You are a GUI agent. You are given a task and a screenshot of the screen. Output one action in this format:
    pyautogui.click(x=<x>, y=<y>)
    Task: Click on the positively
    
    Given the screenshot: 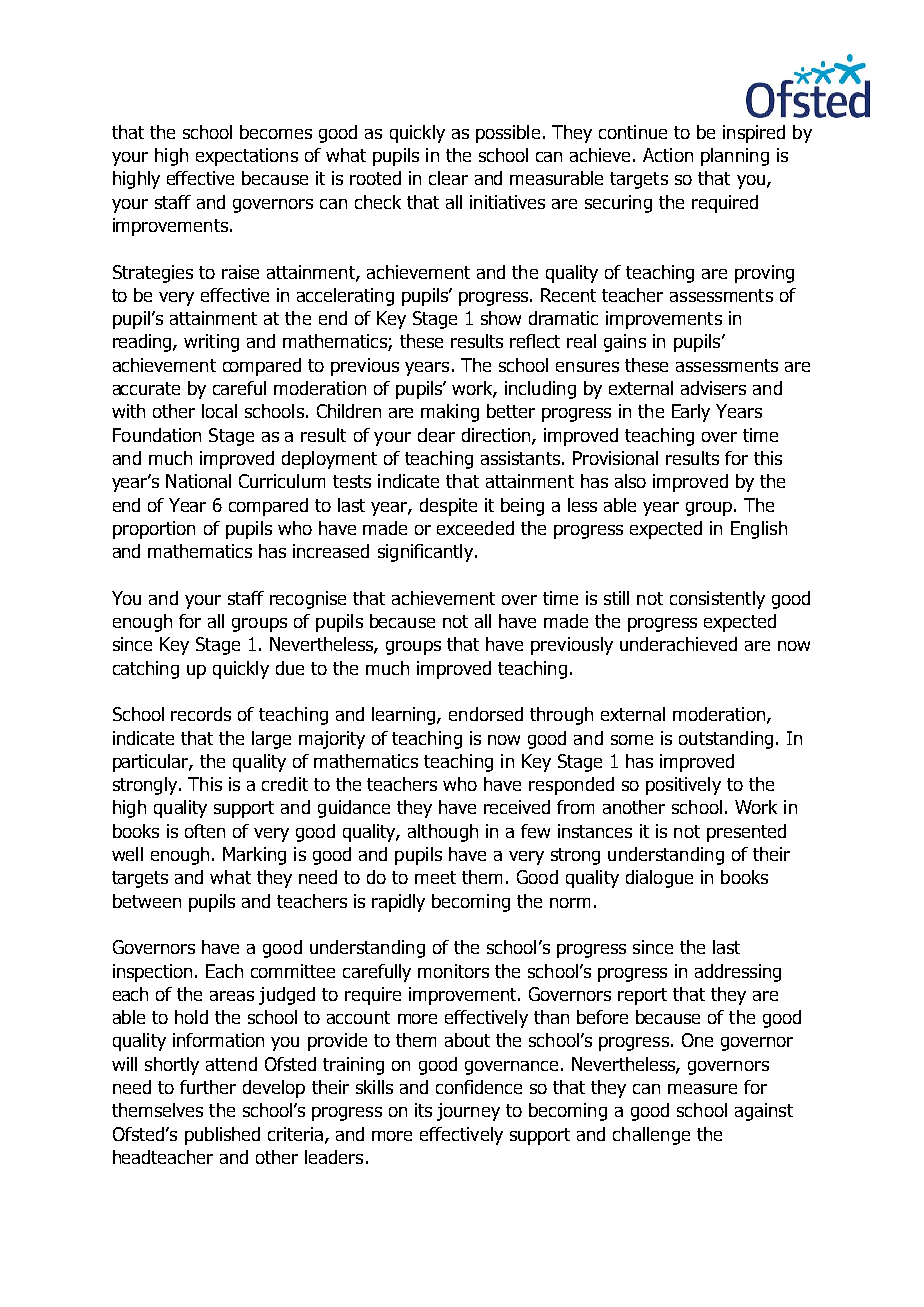 What is the action you would take?
    pyautogui.click(x=683, y=786)
